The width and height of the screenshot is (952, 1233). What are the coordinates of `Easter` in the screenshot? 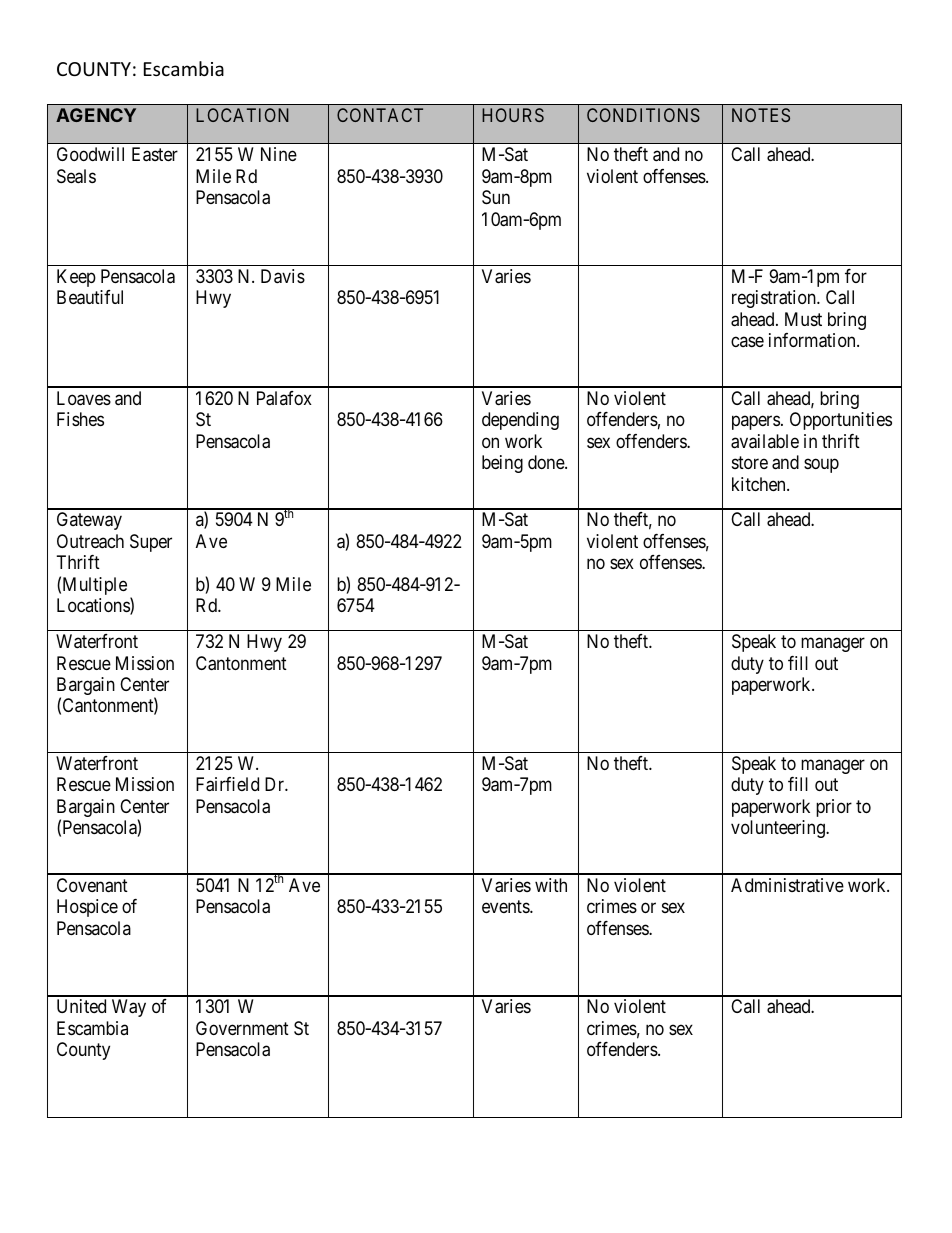 It's located at (155, 154).
